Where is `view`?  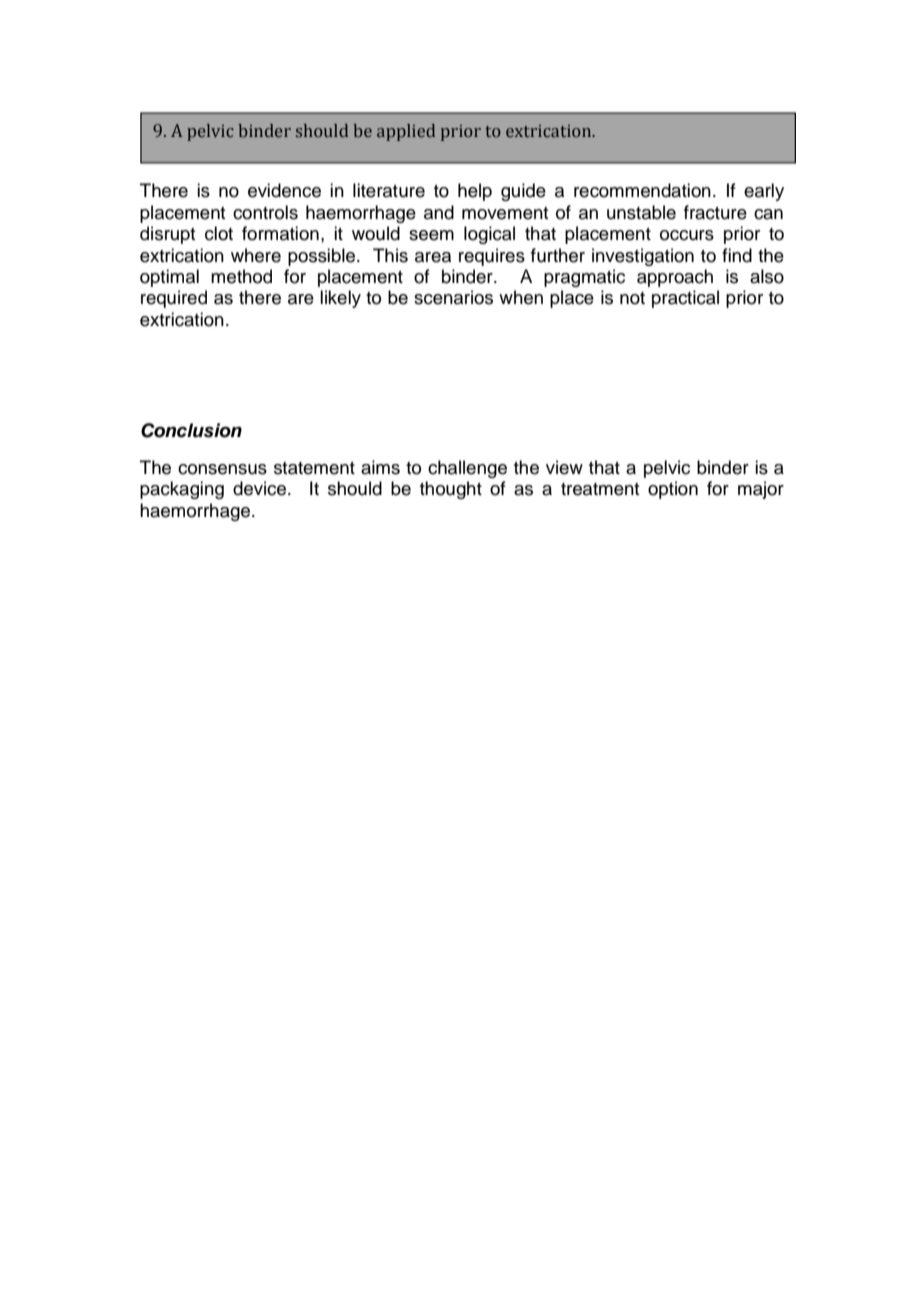
view is located at coordinates (564, 467).
